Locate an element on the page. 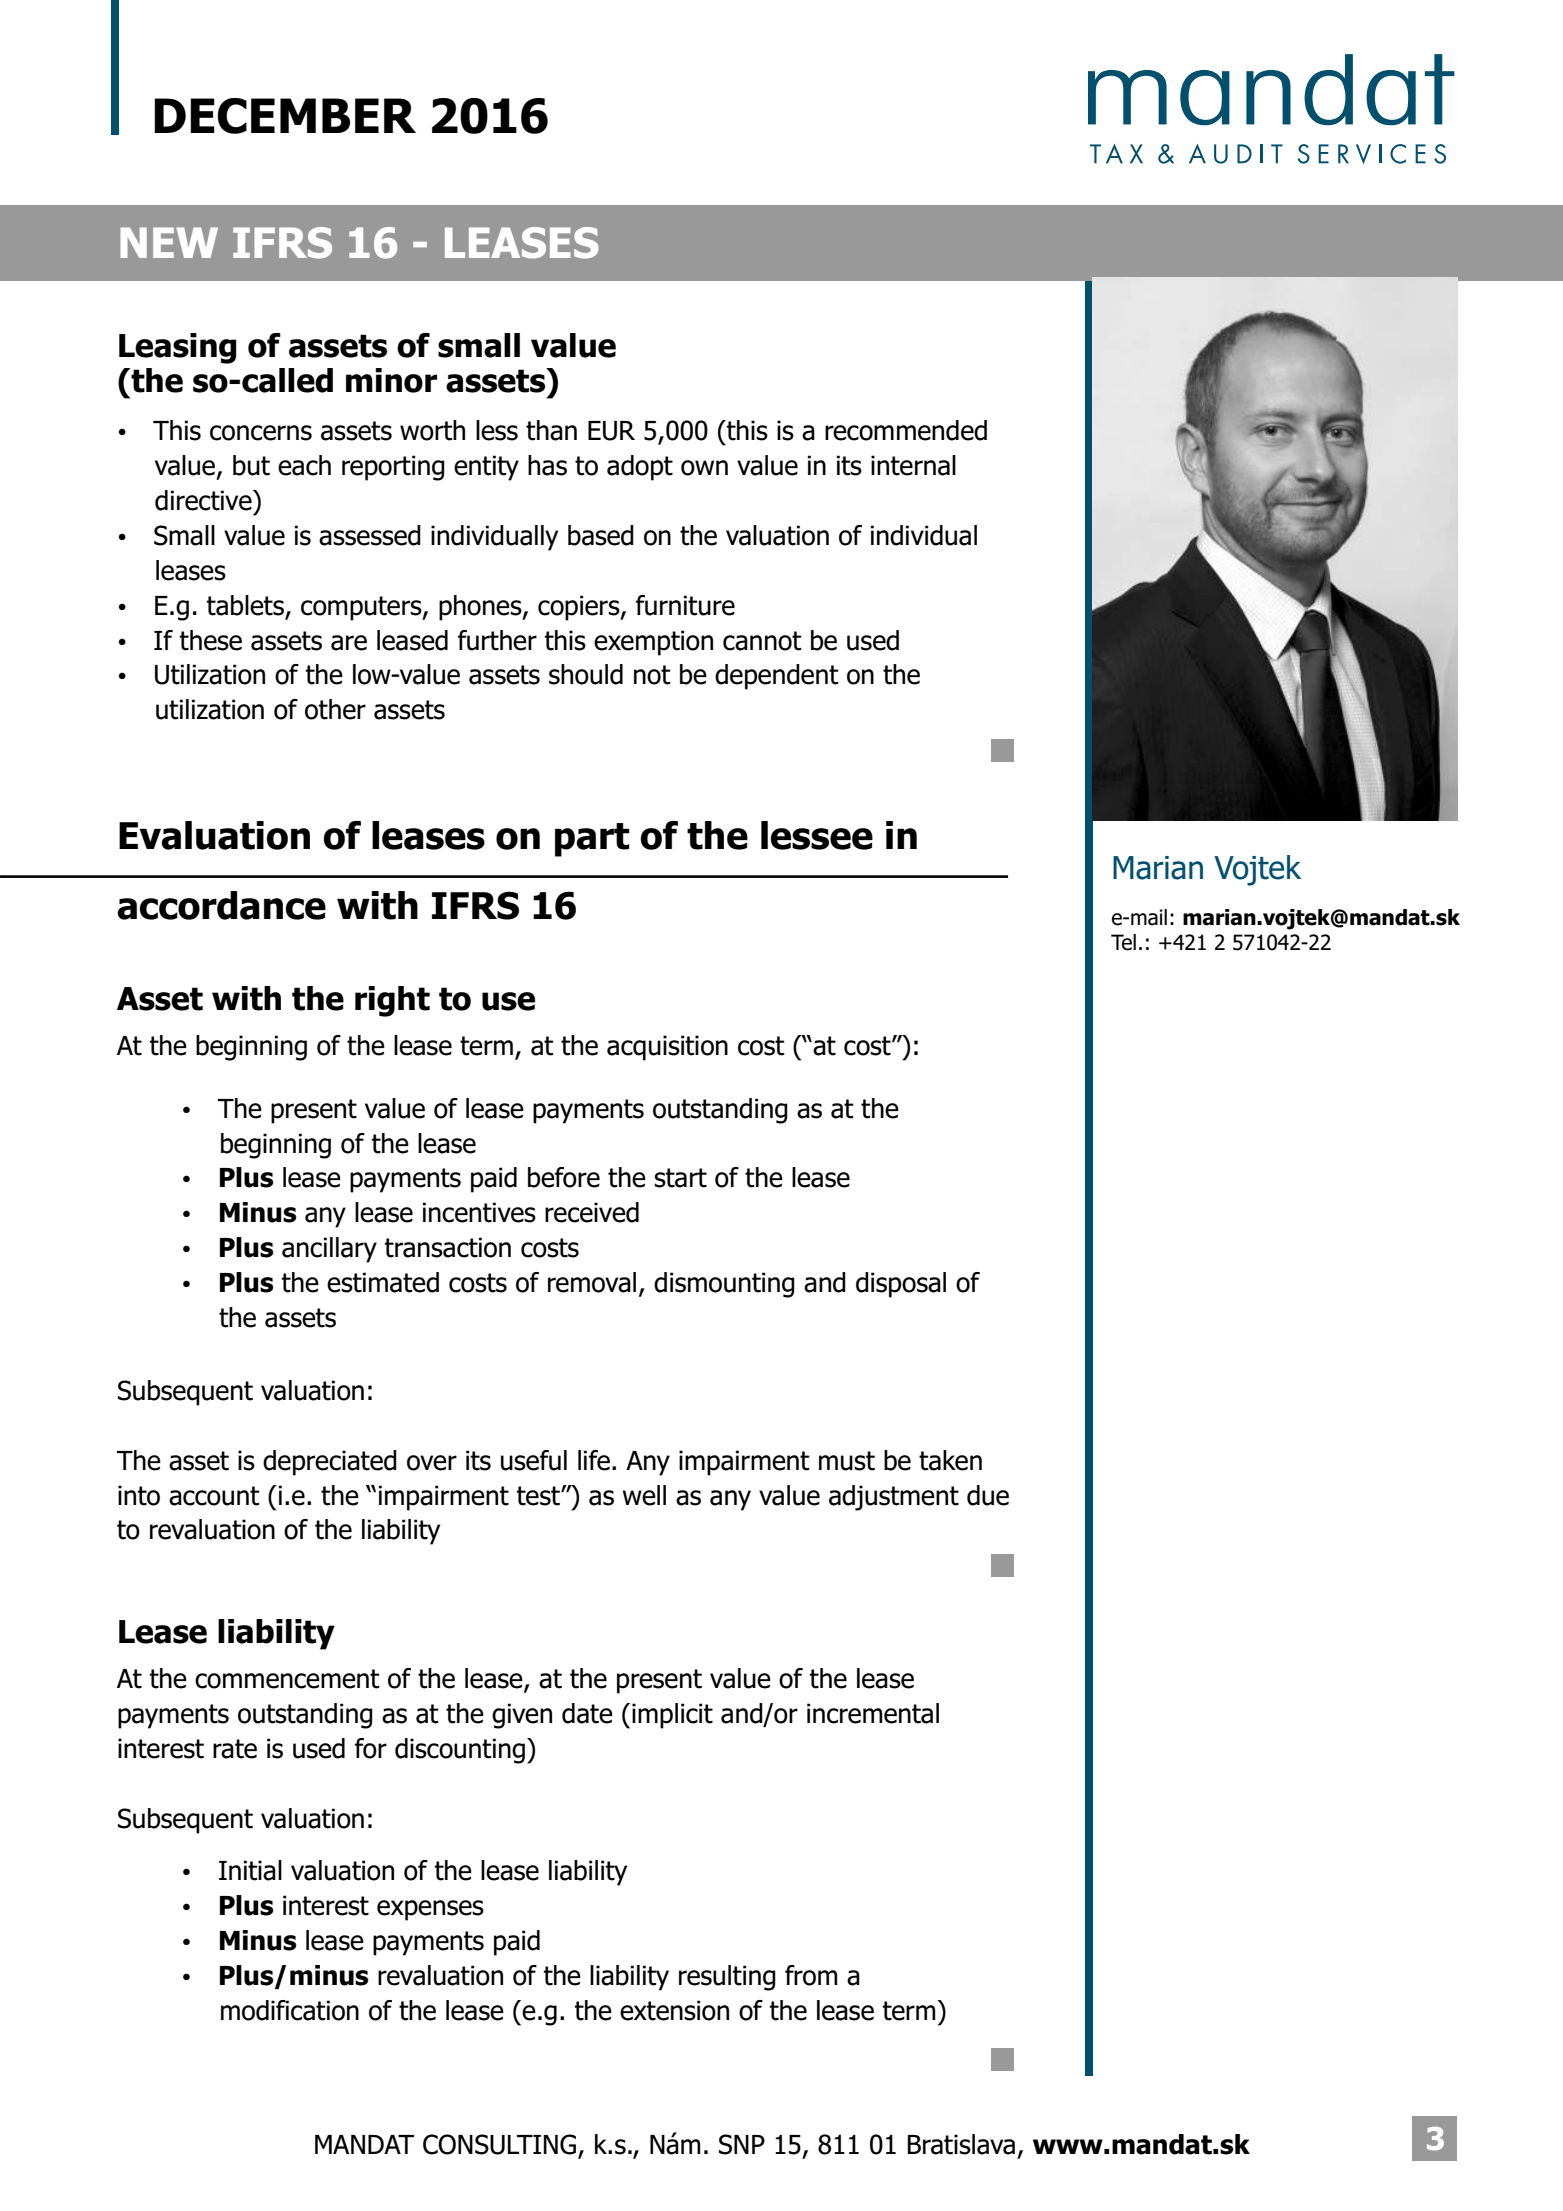  due is located at coordinates (988, 1495).
